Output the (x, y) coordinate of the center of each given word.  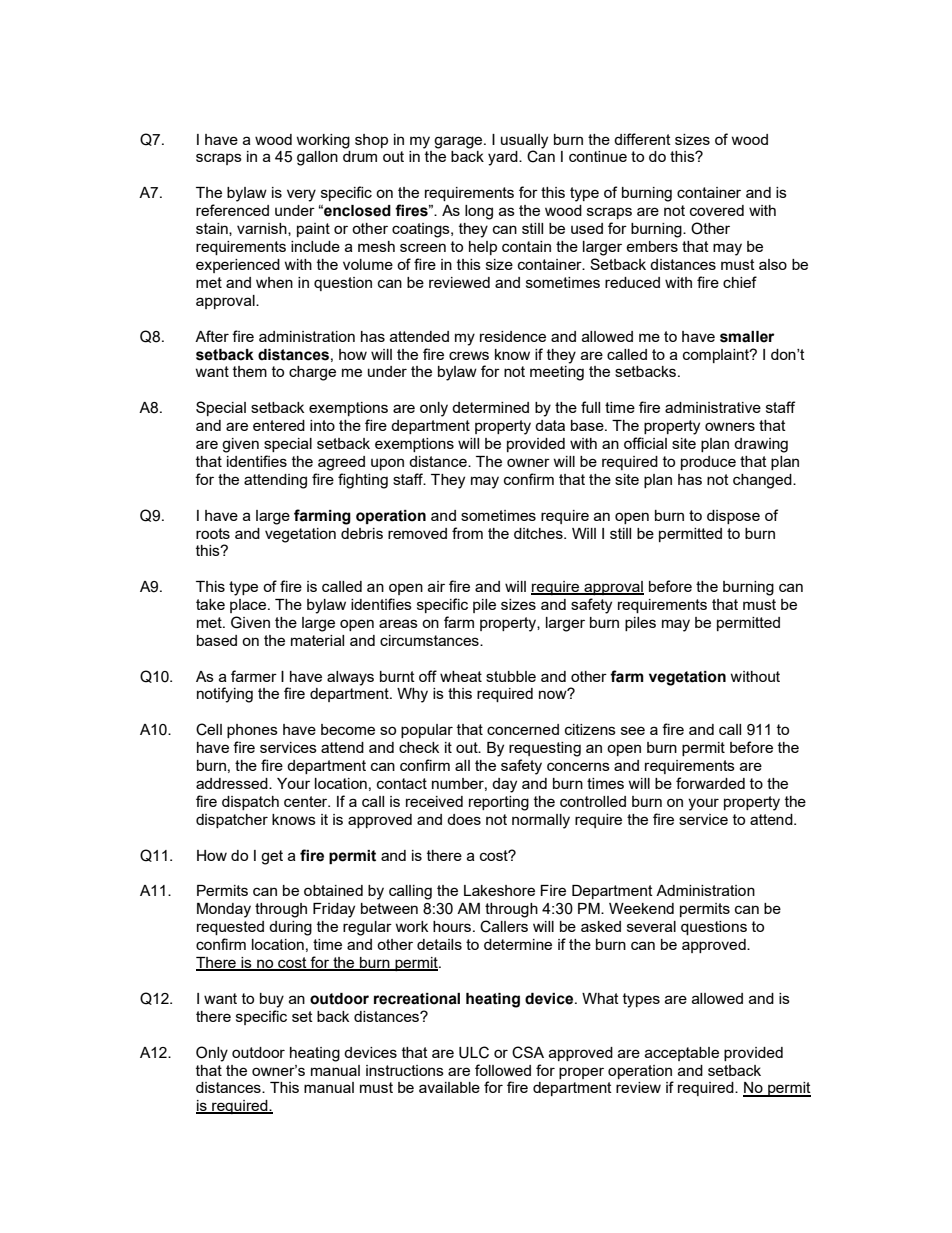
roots (213, 533)
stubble (511, 676)
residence (513, 336)
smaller (747, 337)
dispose (733, 517)
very (301, 195)
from (467, 533)
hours (452, 926)
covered (717, 210)
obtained (333, 890)
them (250, 371)
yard (504, 158)
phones (252, 731)
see (633, 730)
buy (272, 1000)
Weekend (641, 908)
